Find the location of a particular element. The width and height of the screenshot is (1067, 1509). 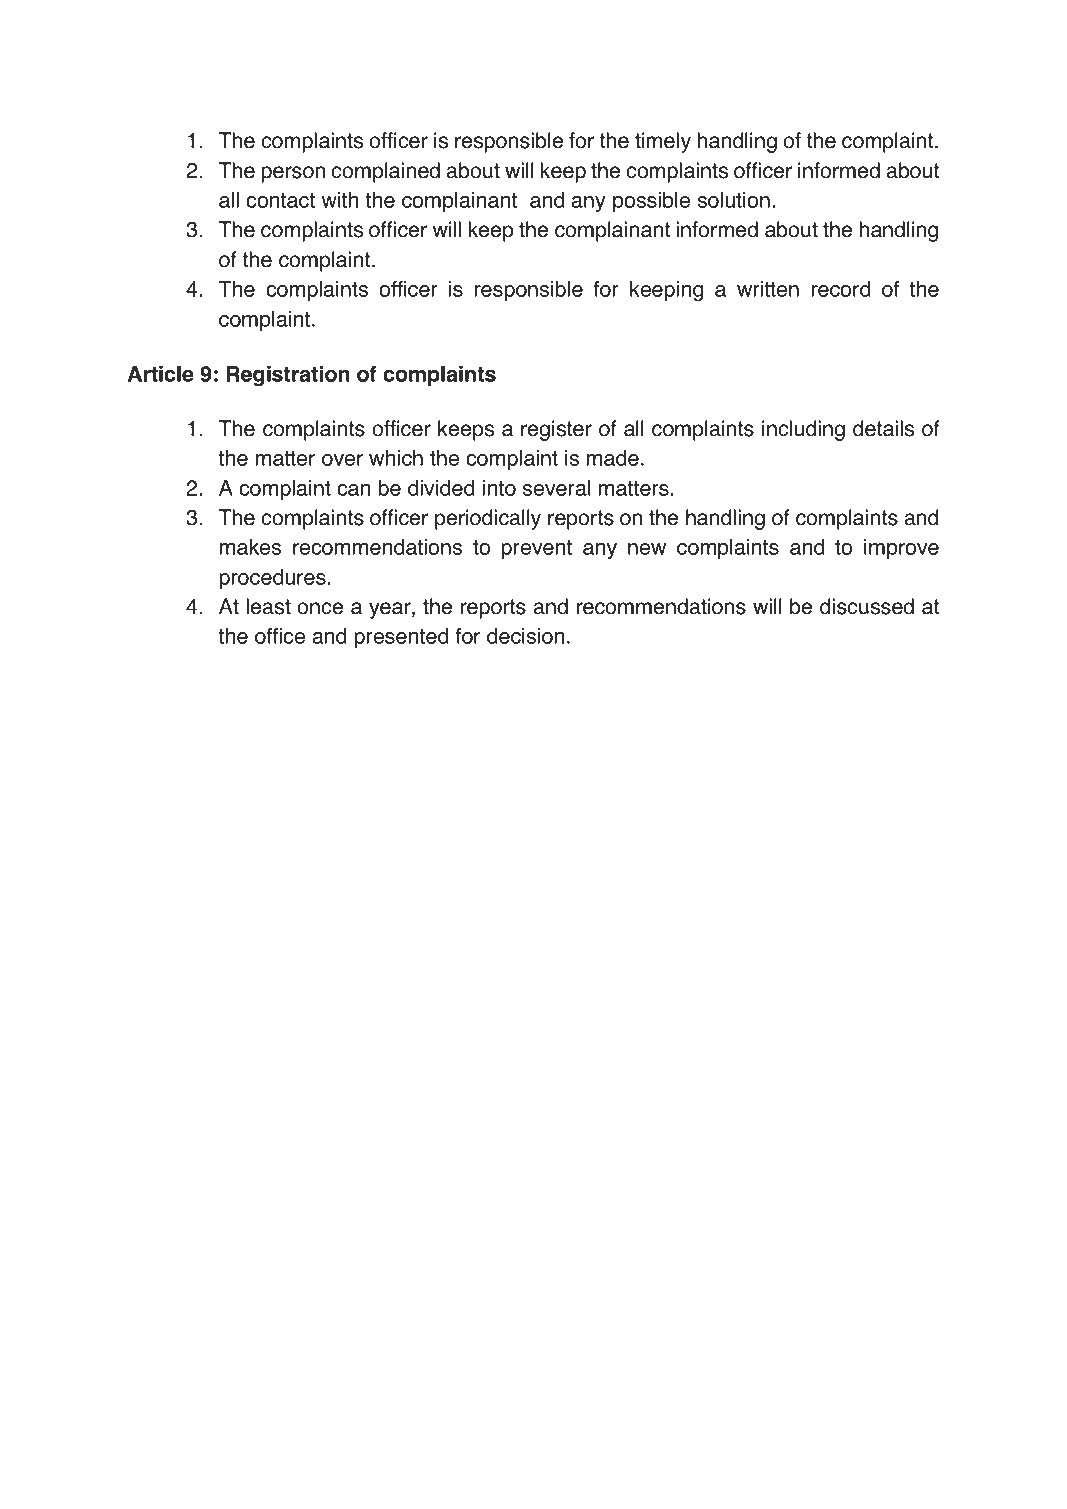

person is located at coordinates (293, 174).
